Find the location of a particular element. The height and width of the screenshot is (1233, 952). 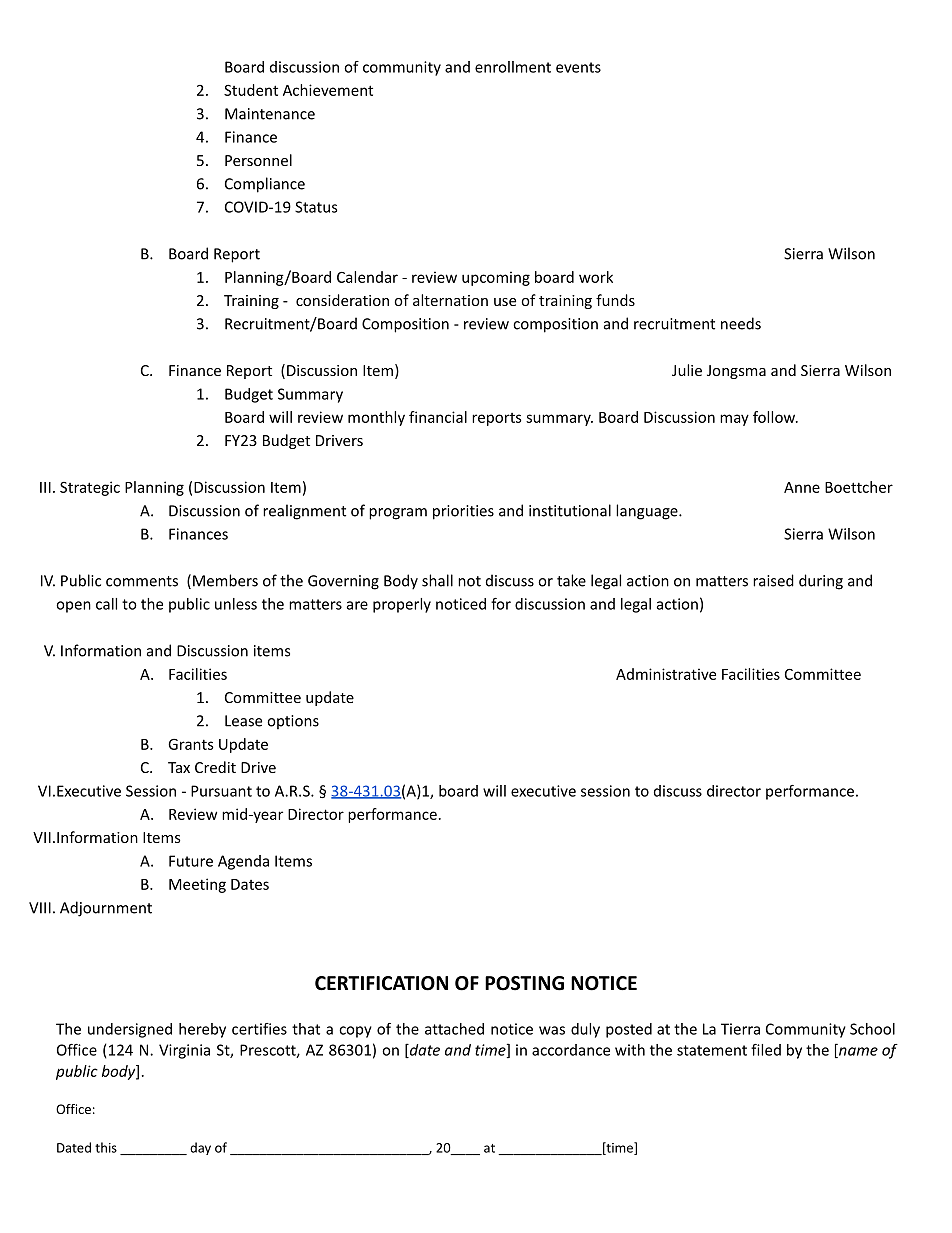

filed is located at coordinates (766, 1050).
